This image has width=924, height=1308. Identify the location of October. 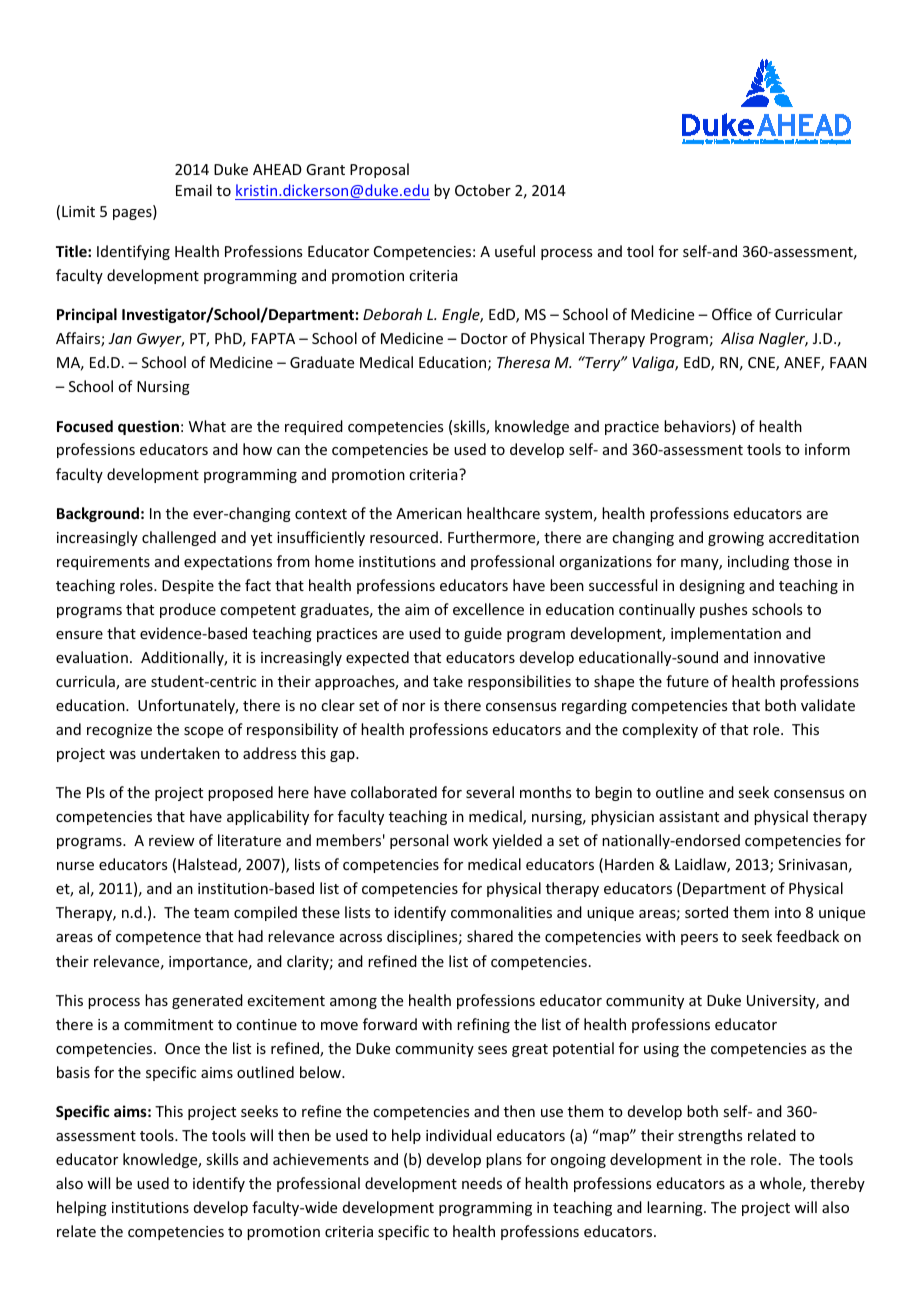
(483, 190).
